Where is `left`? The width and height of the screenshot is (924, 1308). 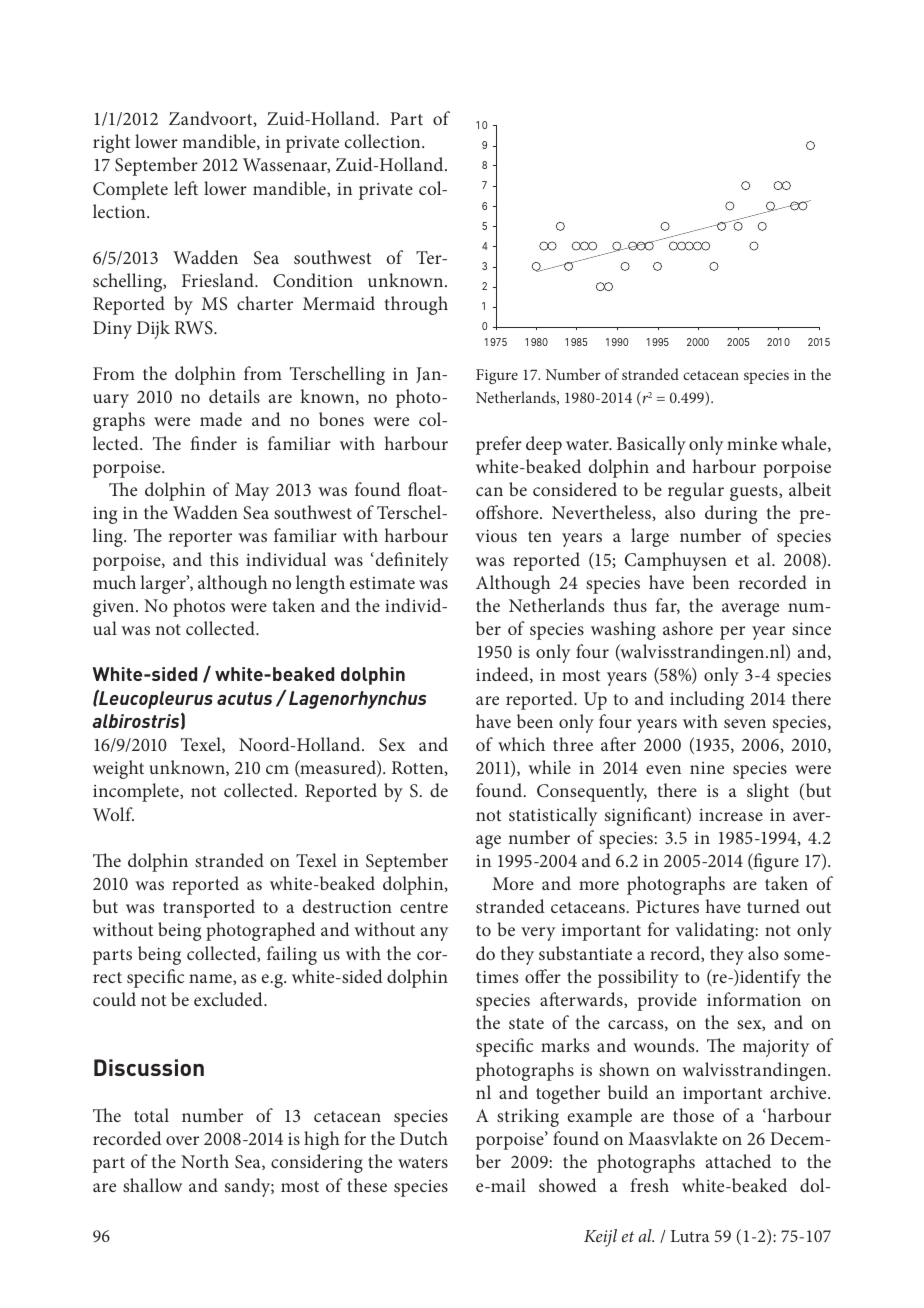
left is located at coordinates (186, 188).
